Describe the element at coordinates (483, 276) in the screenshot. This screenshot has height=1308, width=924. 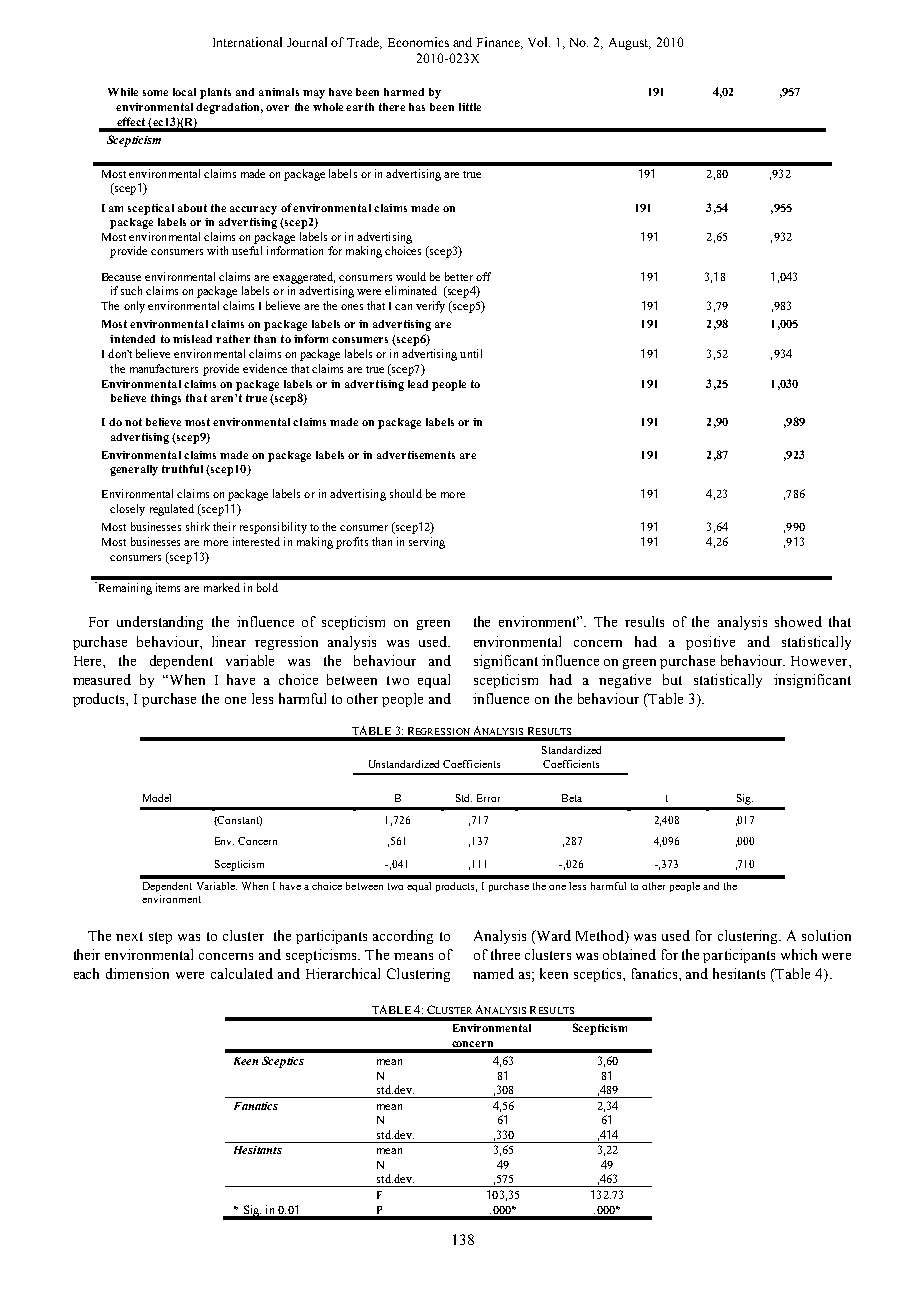
I see `off` at that location.
